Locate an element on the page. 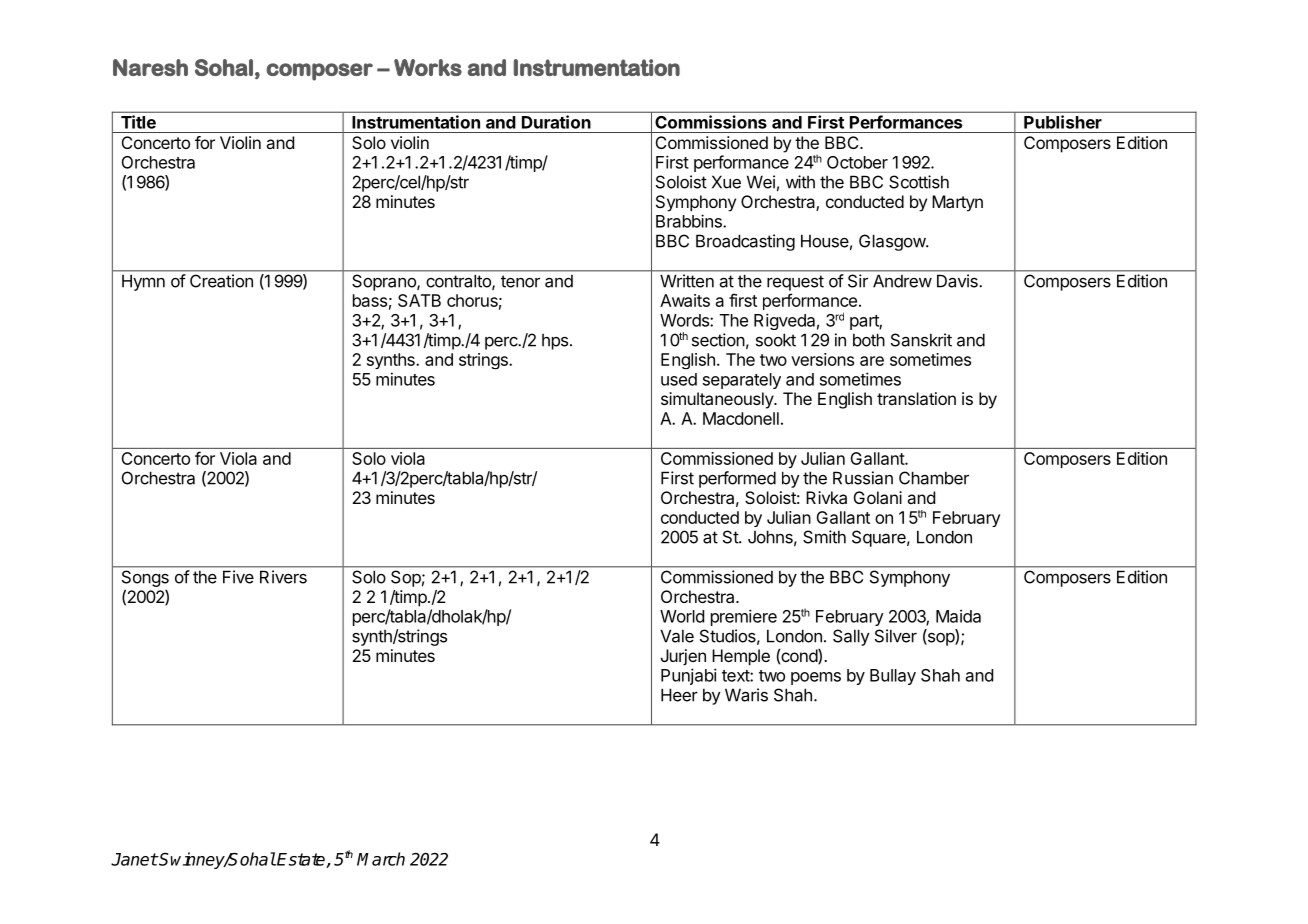 The width and height of the page is (1308, 924). both is located at coordinates (869, 340).
